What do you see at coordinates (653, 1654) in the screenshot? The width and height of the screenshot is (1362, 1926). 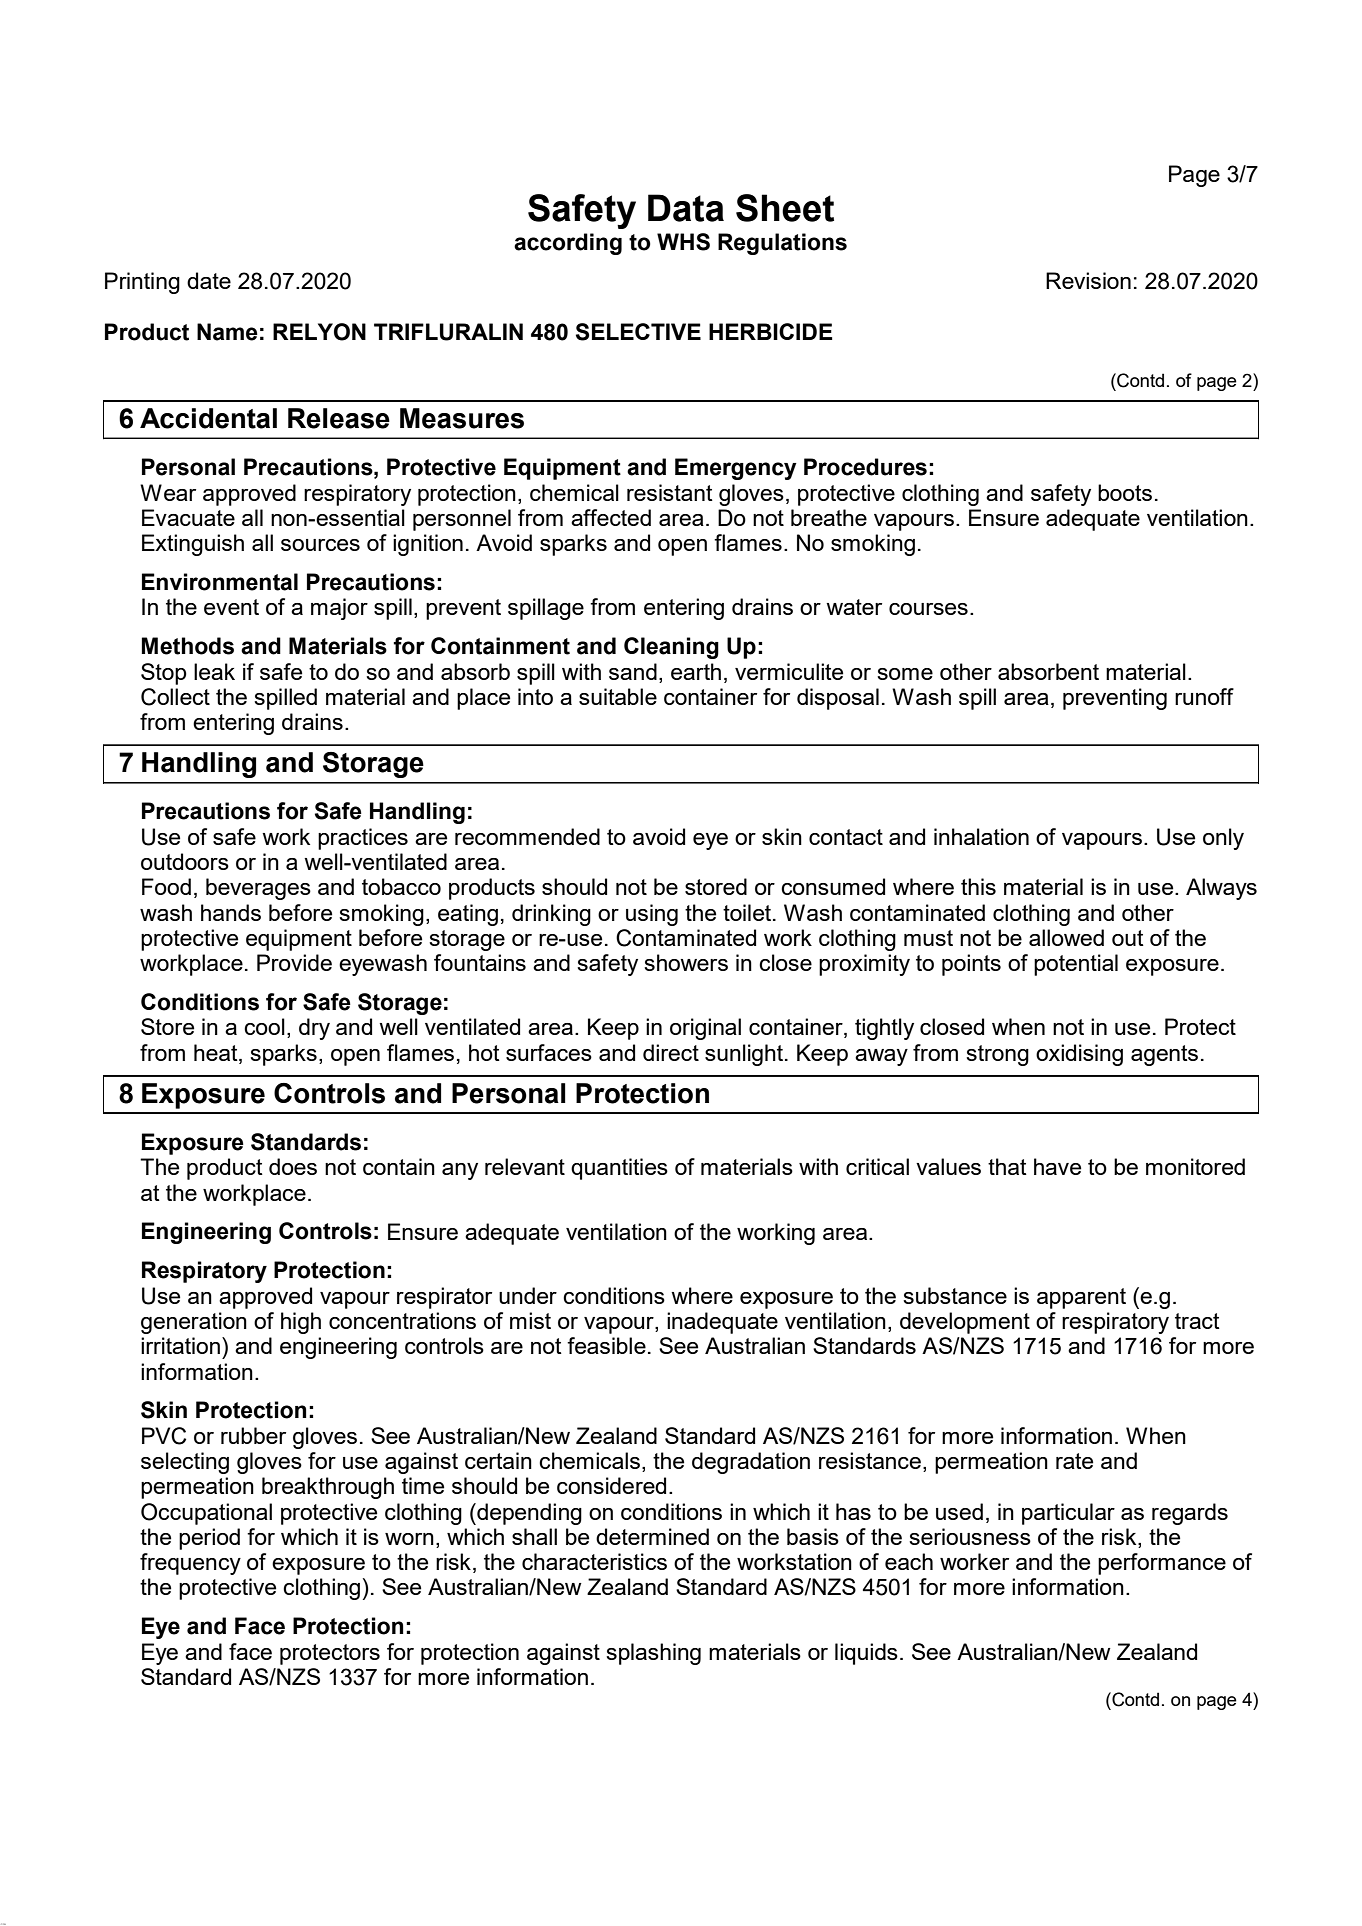 I see `splashing` at bounding box center [653, 1654].
